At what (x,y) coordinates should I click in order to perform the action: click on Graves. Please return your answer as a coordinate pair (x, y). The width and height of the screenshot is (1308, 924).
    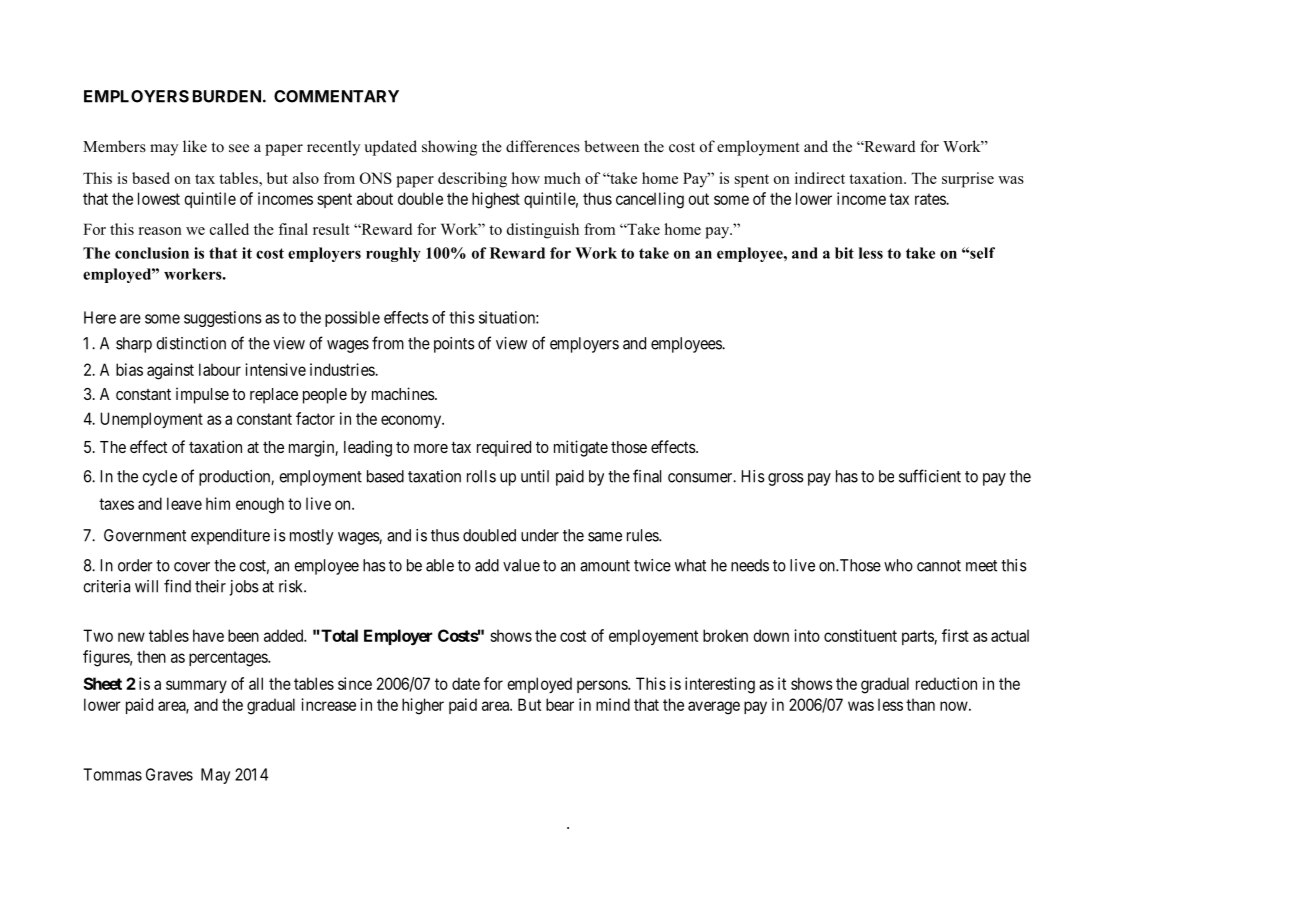
    Looking at the image, I should click on (169, 774).
